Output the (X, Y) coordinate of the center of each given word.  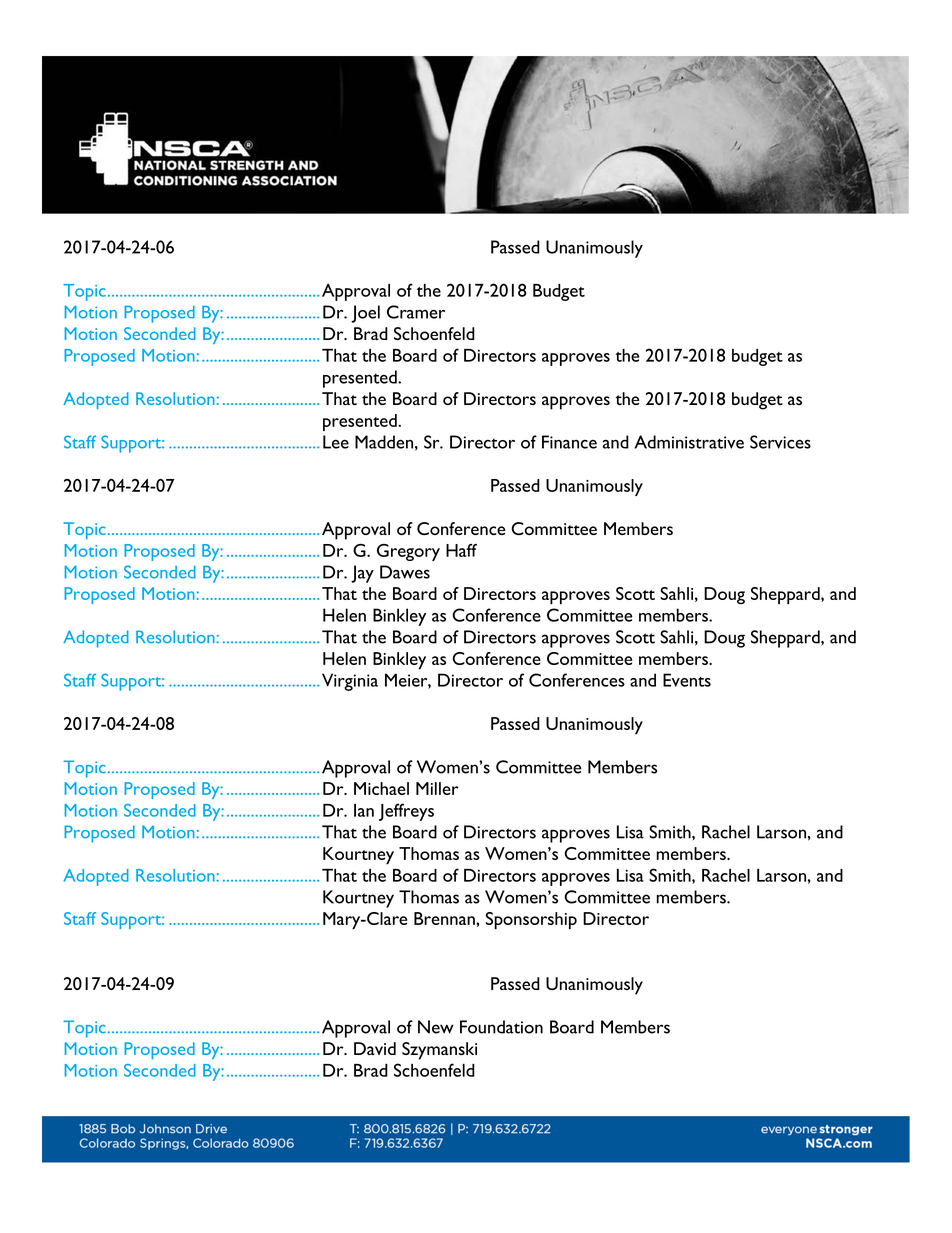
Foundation (501, 1027)
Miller (437, 788)
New (436, 1027)
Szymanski (439, 1051)
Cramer (416, 312)
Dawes (405, 572)
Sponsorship (531, 921)
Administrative (689, 442)
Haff (461, 550)
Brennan (445, 918)
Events (687, 680)
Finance (569, 442)
